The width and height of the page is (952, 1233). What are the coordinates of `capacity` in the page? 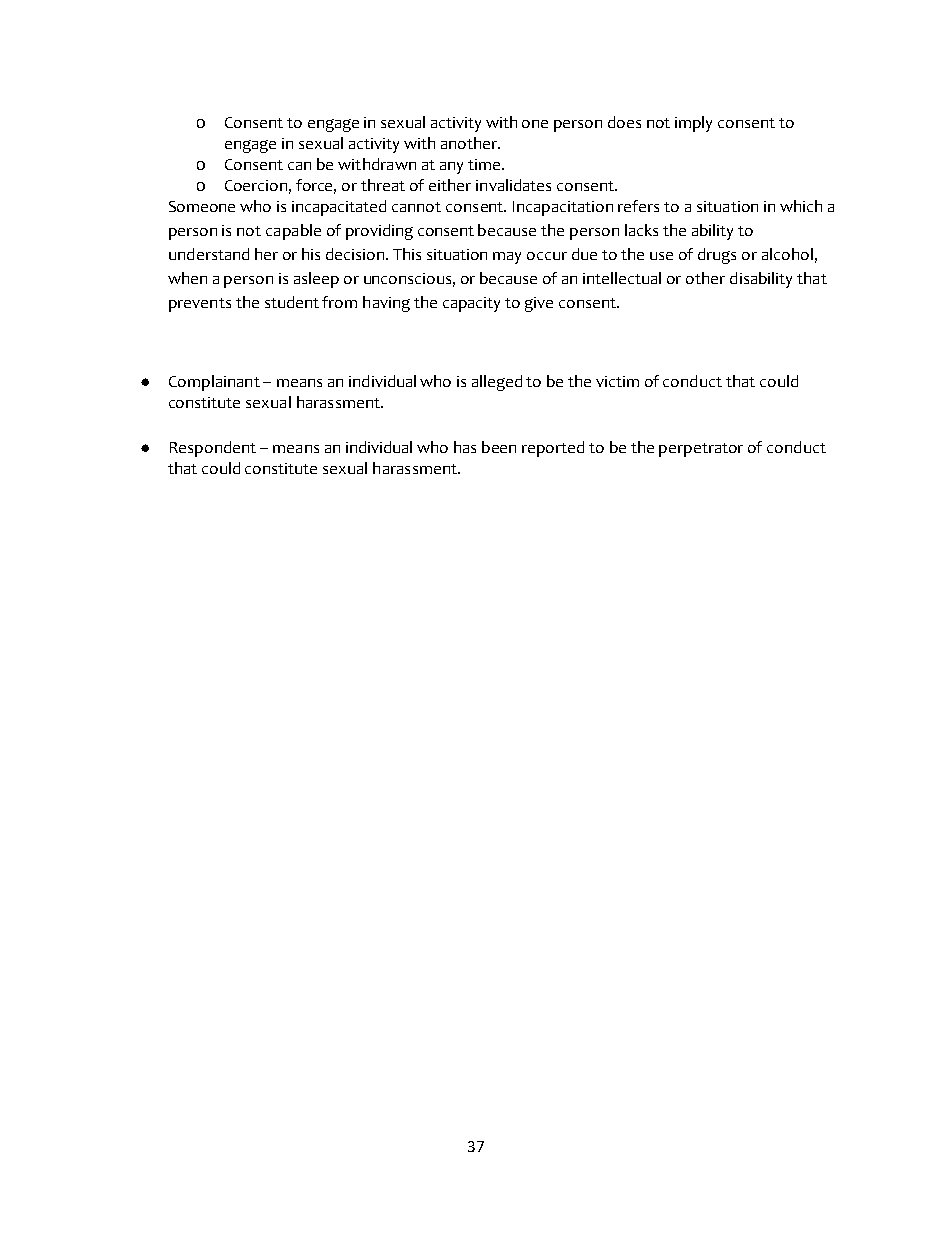 It's located at (471, 304).
